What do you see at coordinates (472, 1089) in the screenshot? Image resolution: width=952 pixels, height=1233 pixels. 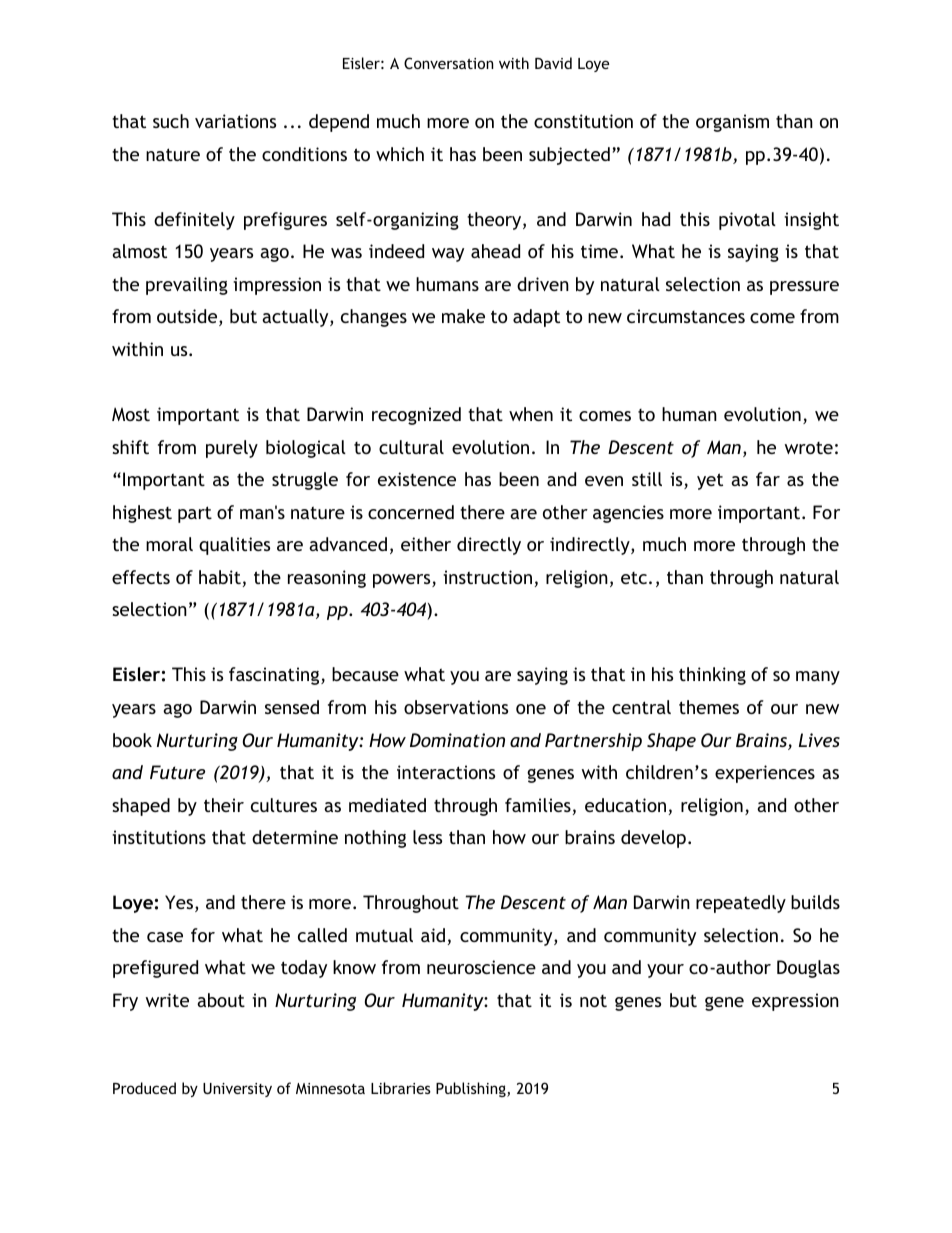 I see `Publishing` at bounding box center [472, 1089].
